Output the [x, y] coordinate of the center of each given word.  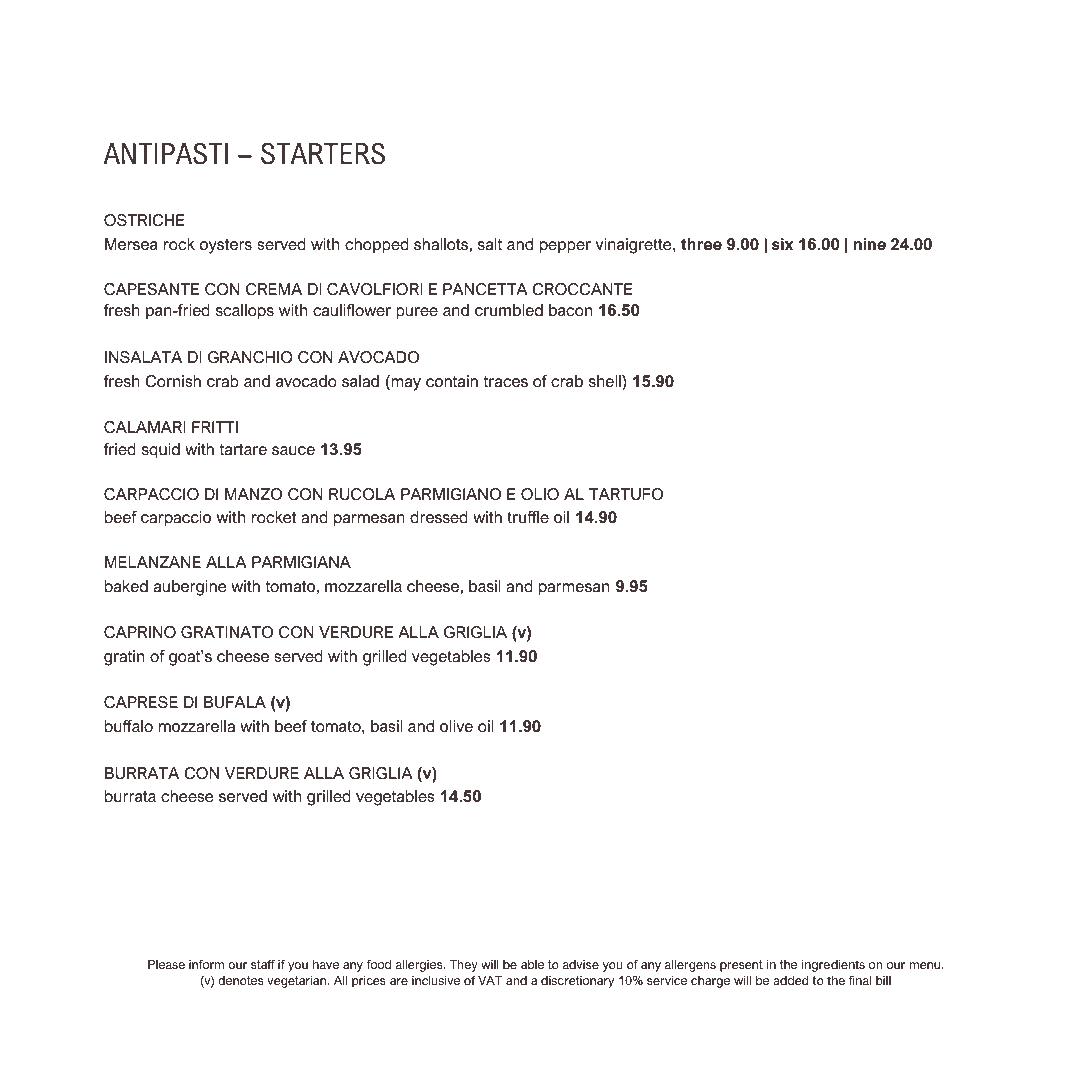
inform [206, 964]
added [790, 980]
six [782, 244]
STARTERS [323, 153]
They [463, 966]
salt [490, 244]
